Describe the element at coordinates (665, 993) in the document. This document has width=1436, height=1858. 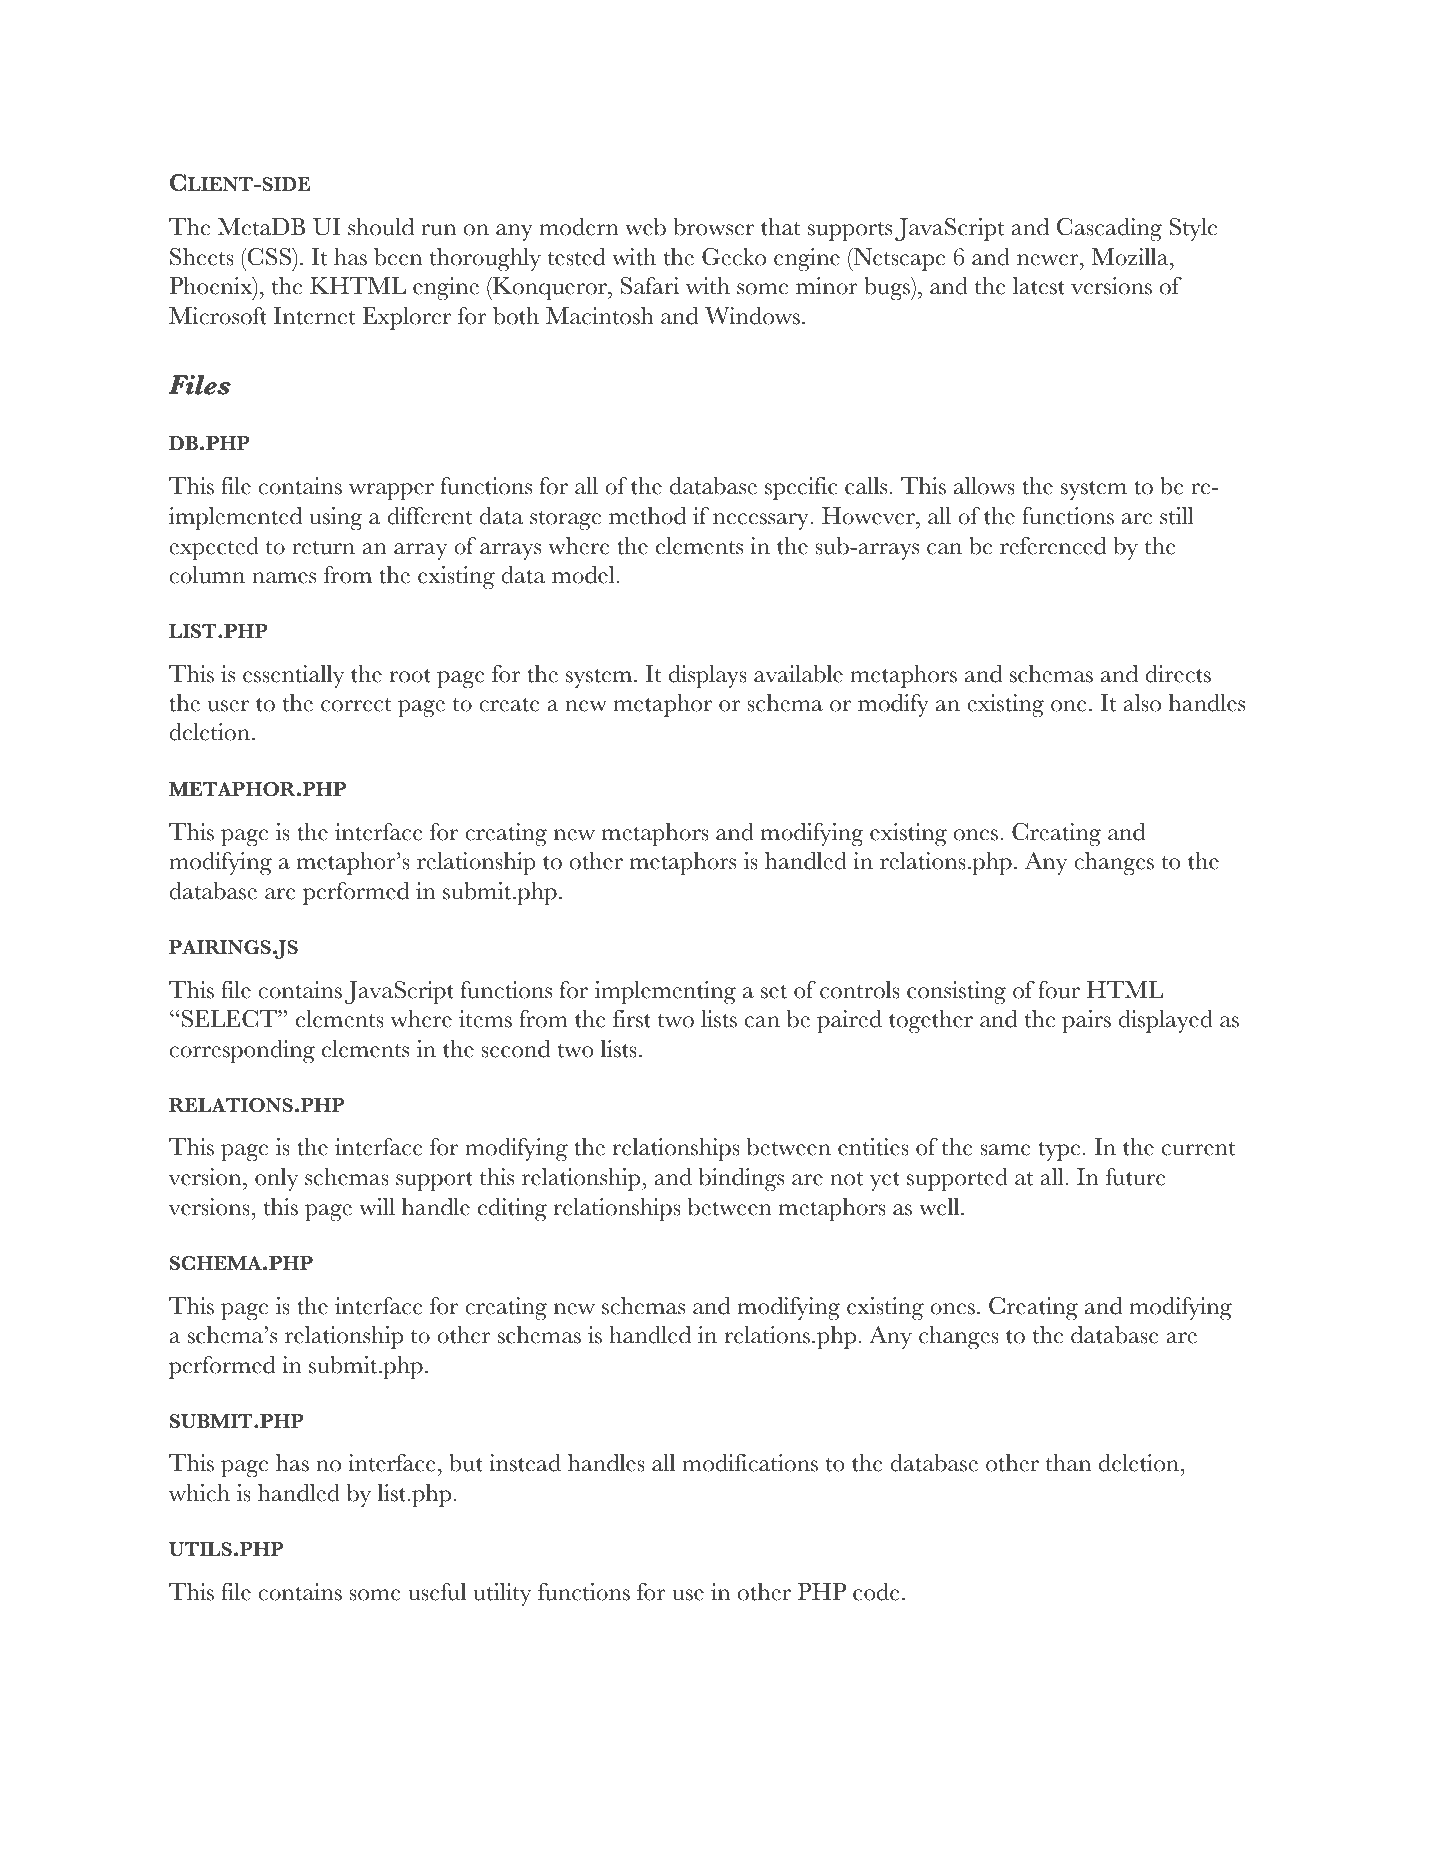
I see `implementing` at that location.
